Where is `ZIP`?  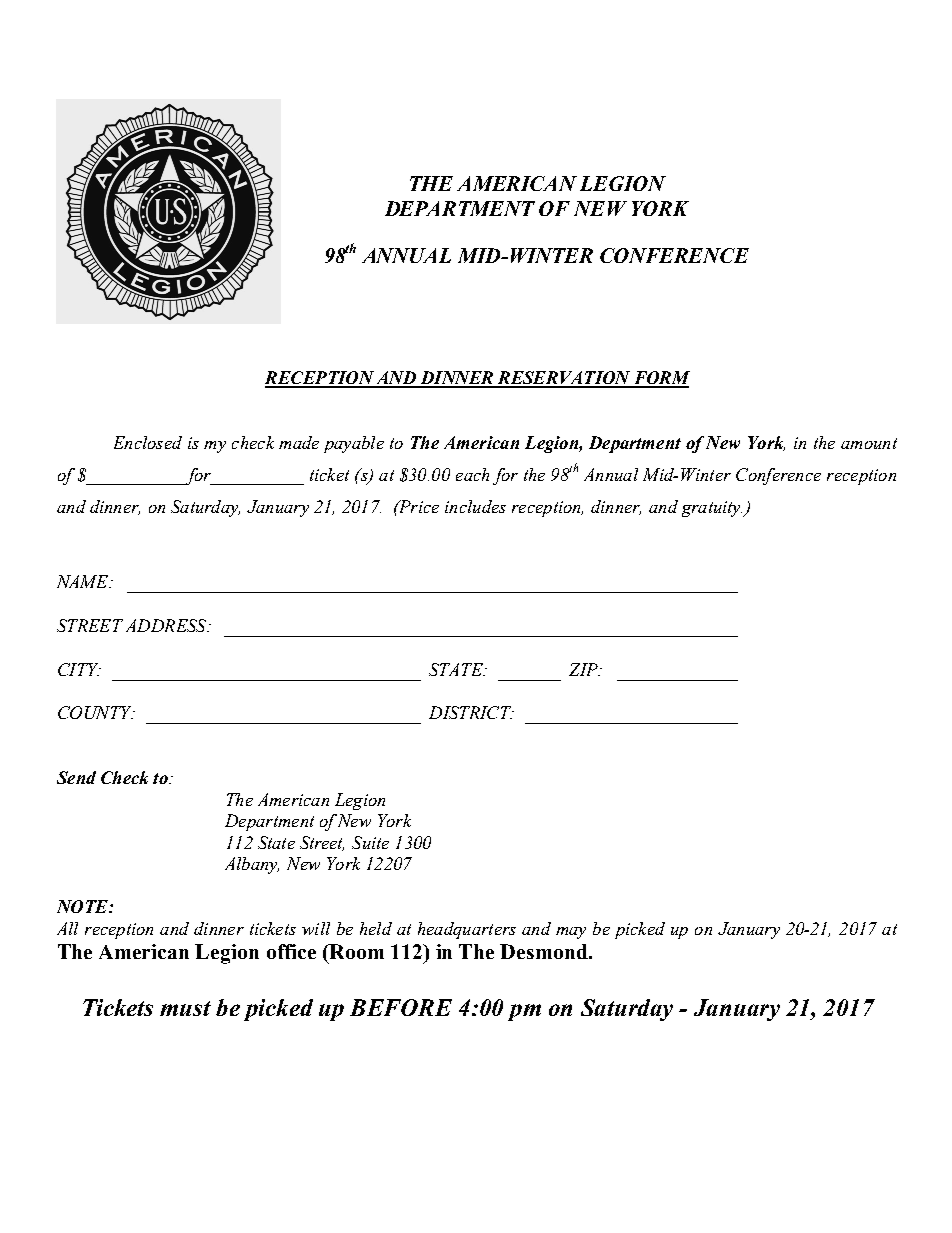
ZIP is located at coordinates (584, 669).
